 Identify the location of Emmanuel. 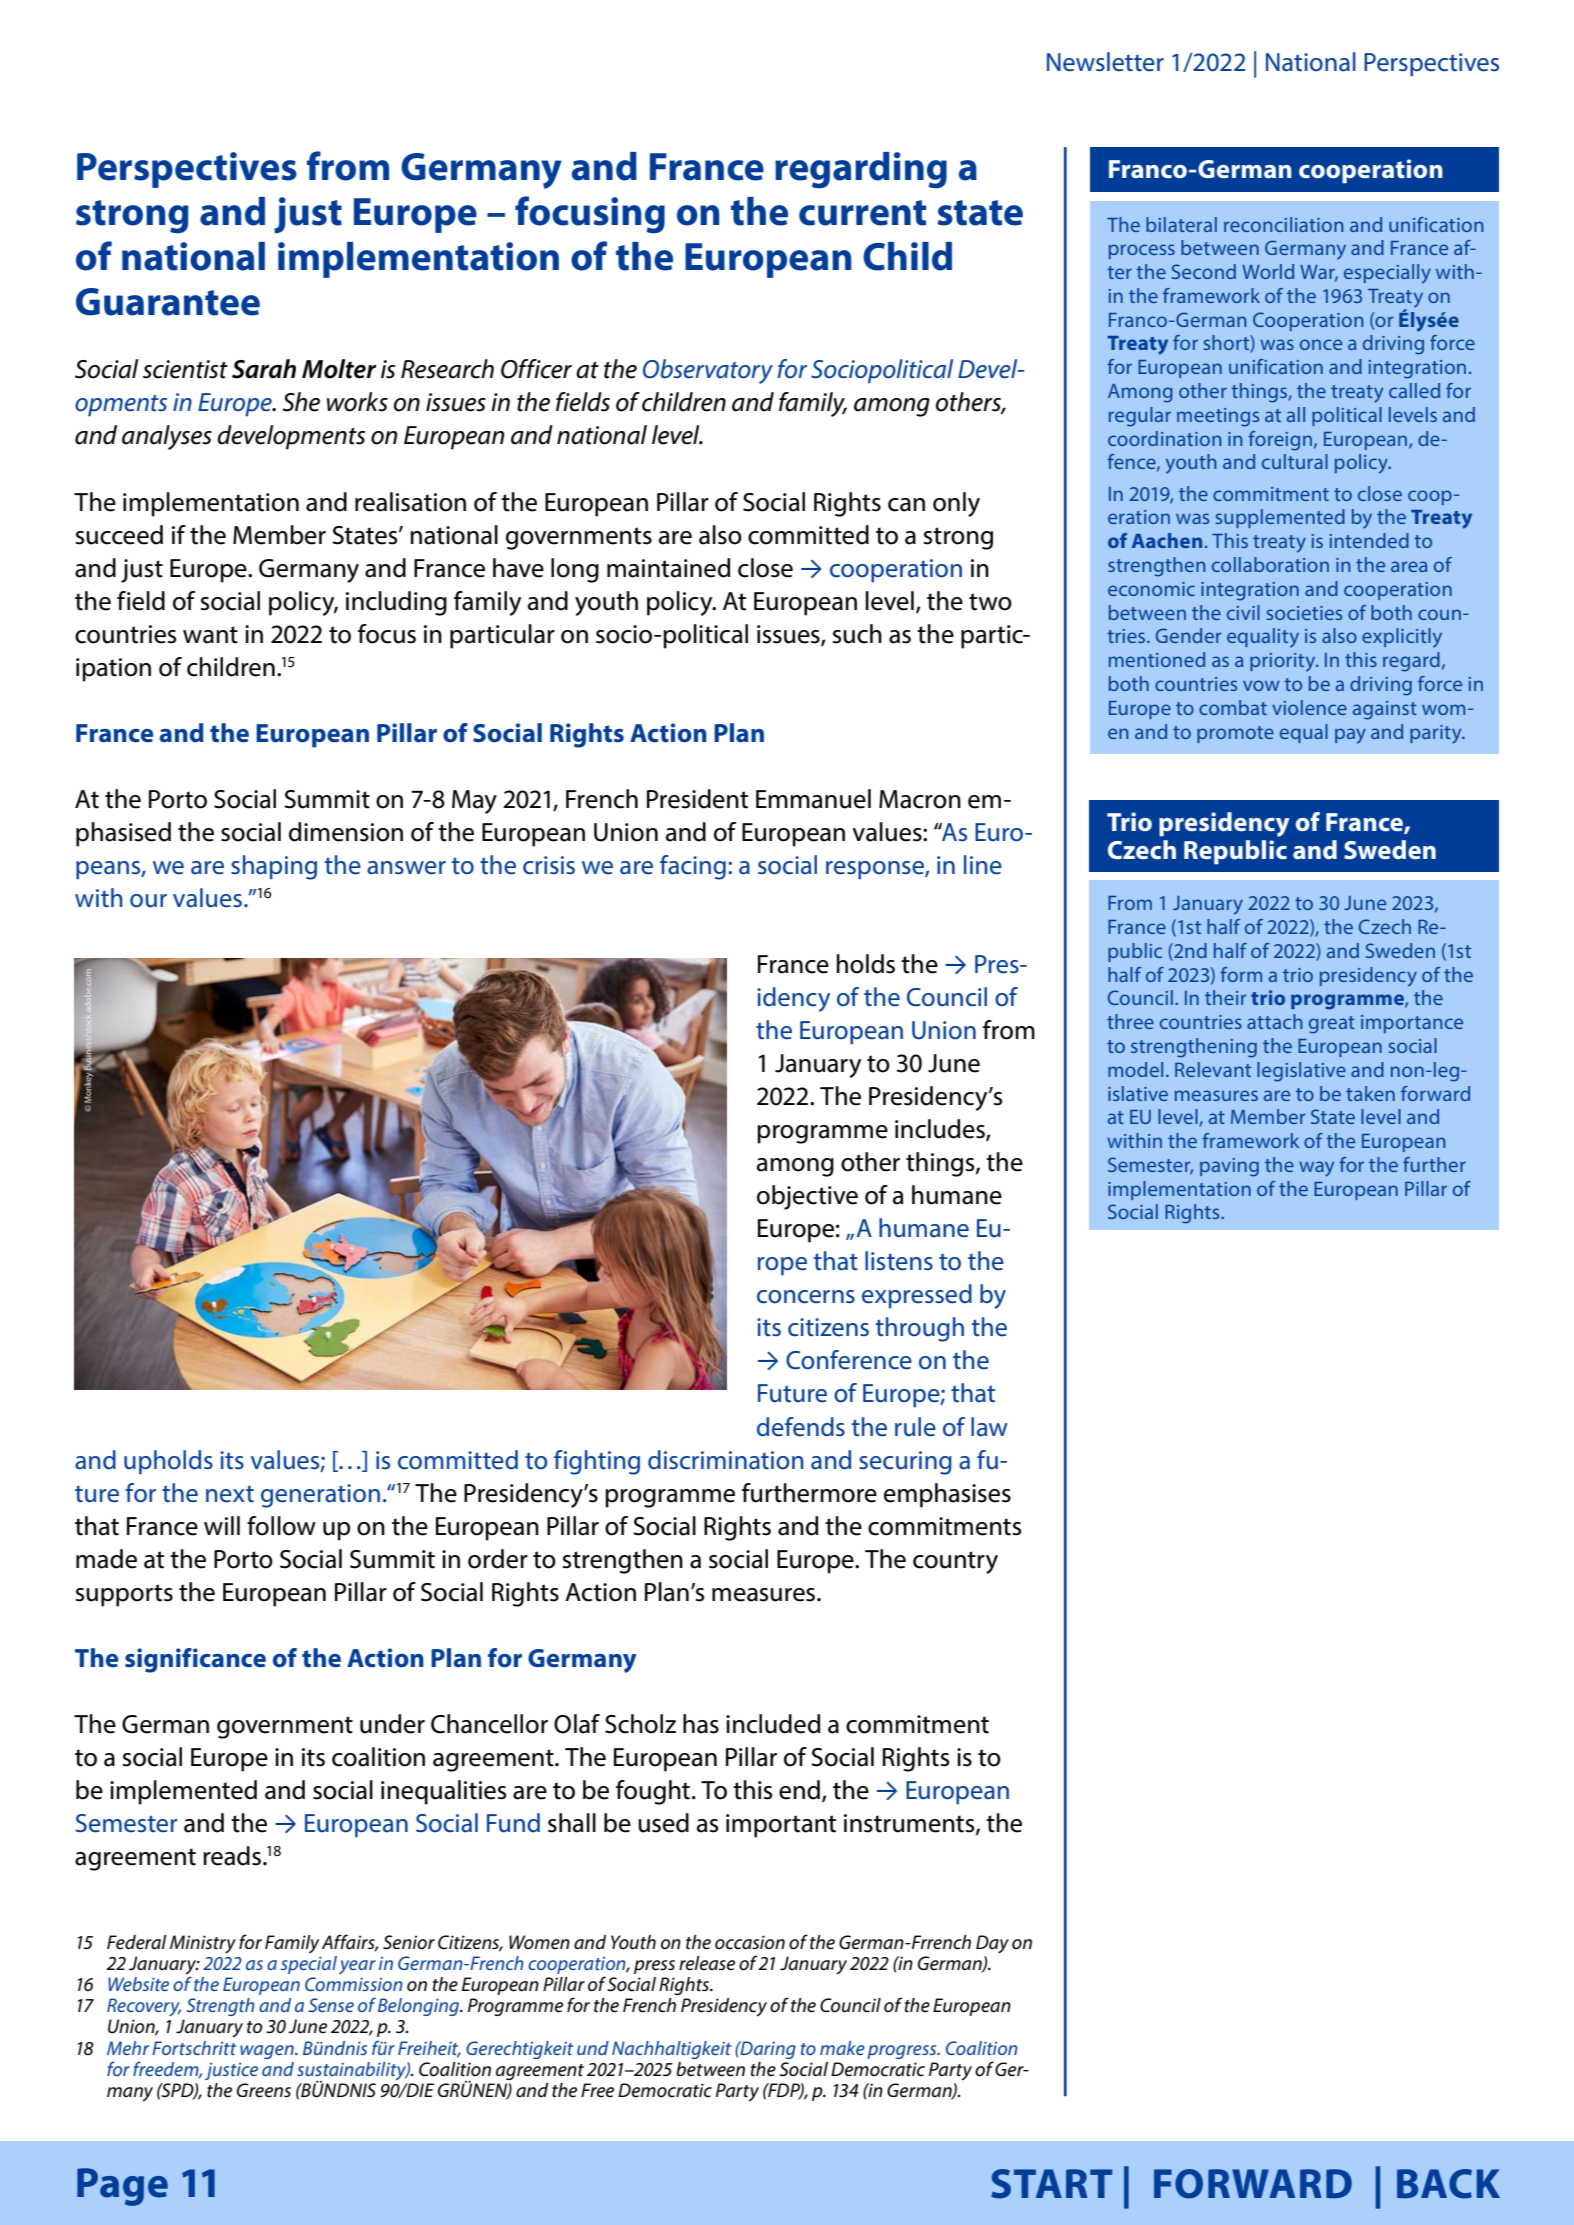
(813, 799).
